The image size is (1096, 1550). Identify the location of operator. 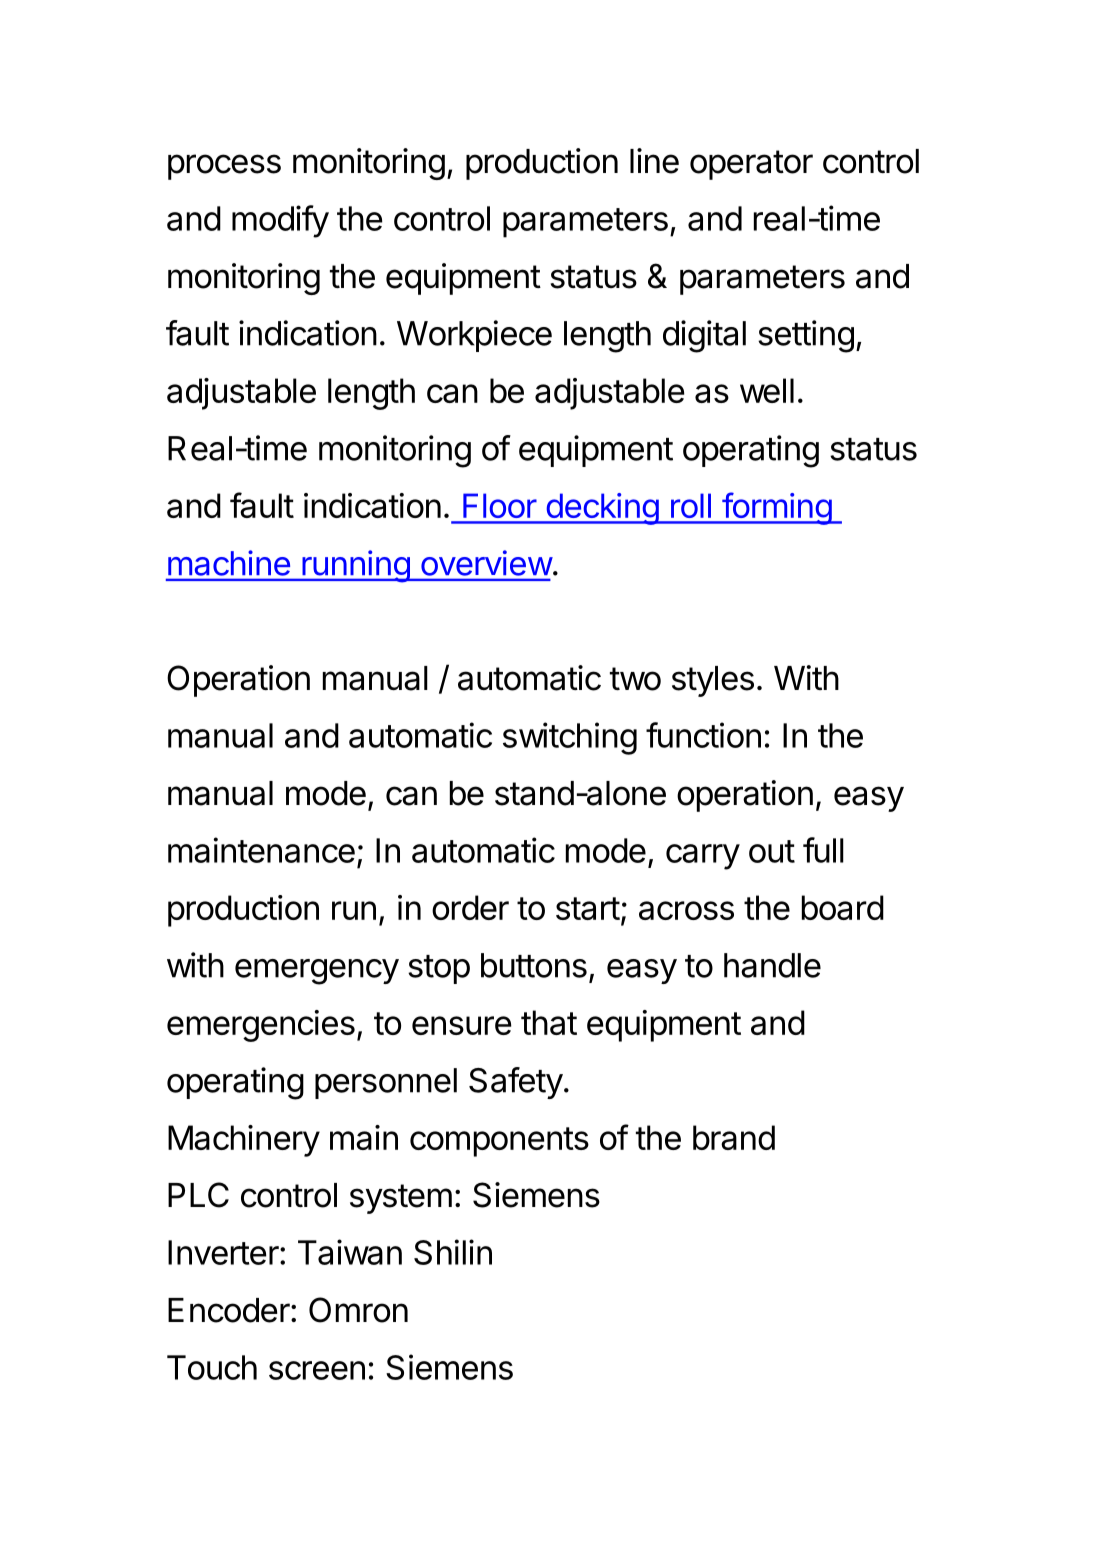
(751, 165).
